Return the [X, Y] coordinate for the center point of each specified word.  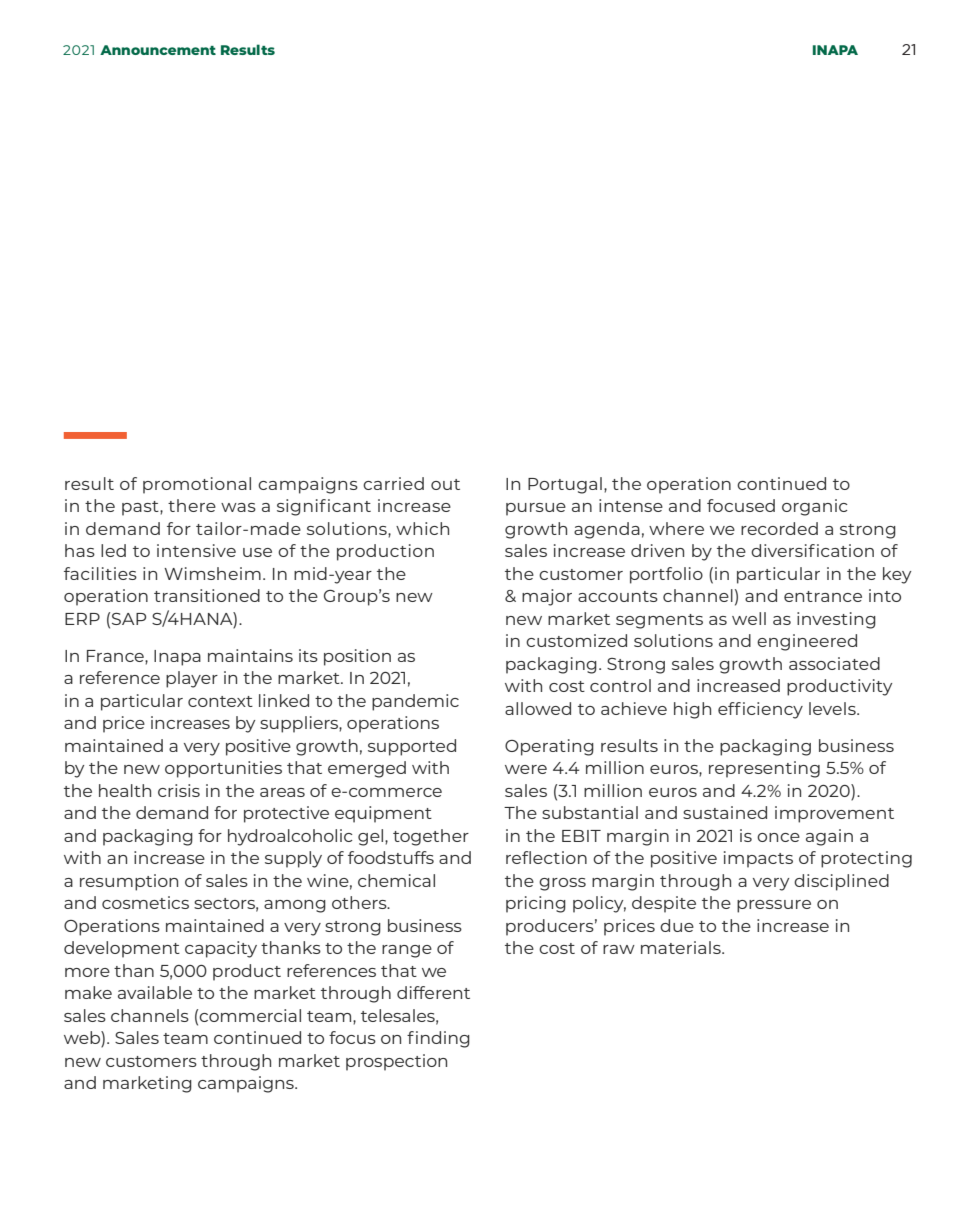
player [192, 679]
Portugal [565, 485]
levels [833, 708]
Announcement [158, 50]
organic [815, 507]
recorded [779, 528]
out [445, 484]
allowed [538, 708]
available [155, 992]
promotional [197, 485]
